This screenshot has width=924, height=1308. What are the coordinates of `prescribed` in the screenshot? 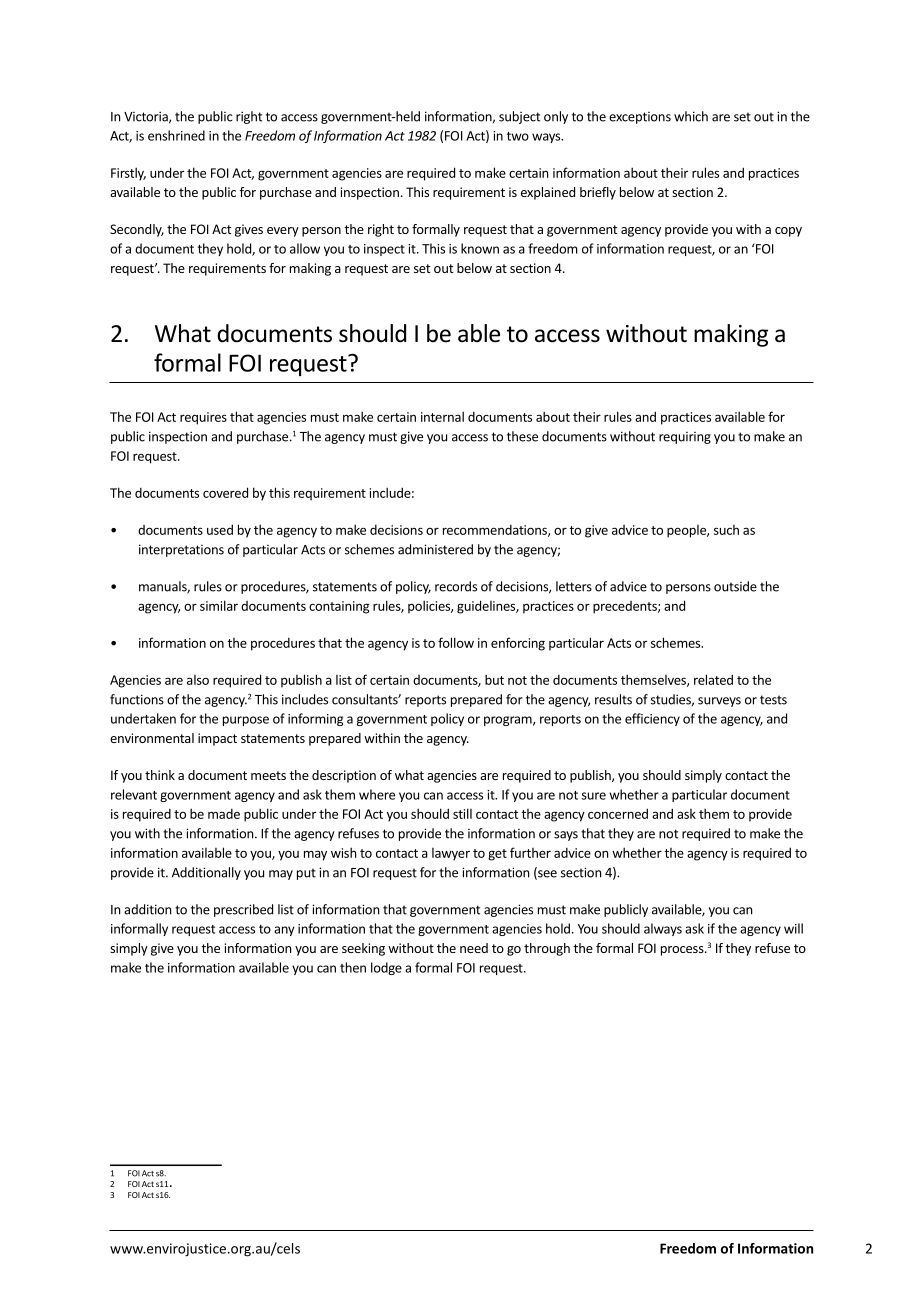 It's located at (243, 910).
